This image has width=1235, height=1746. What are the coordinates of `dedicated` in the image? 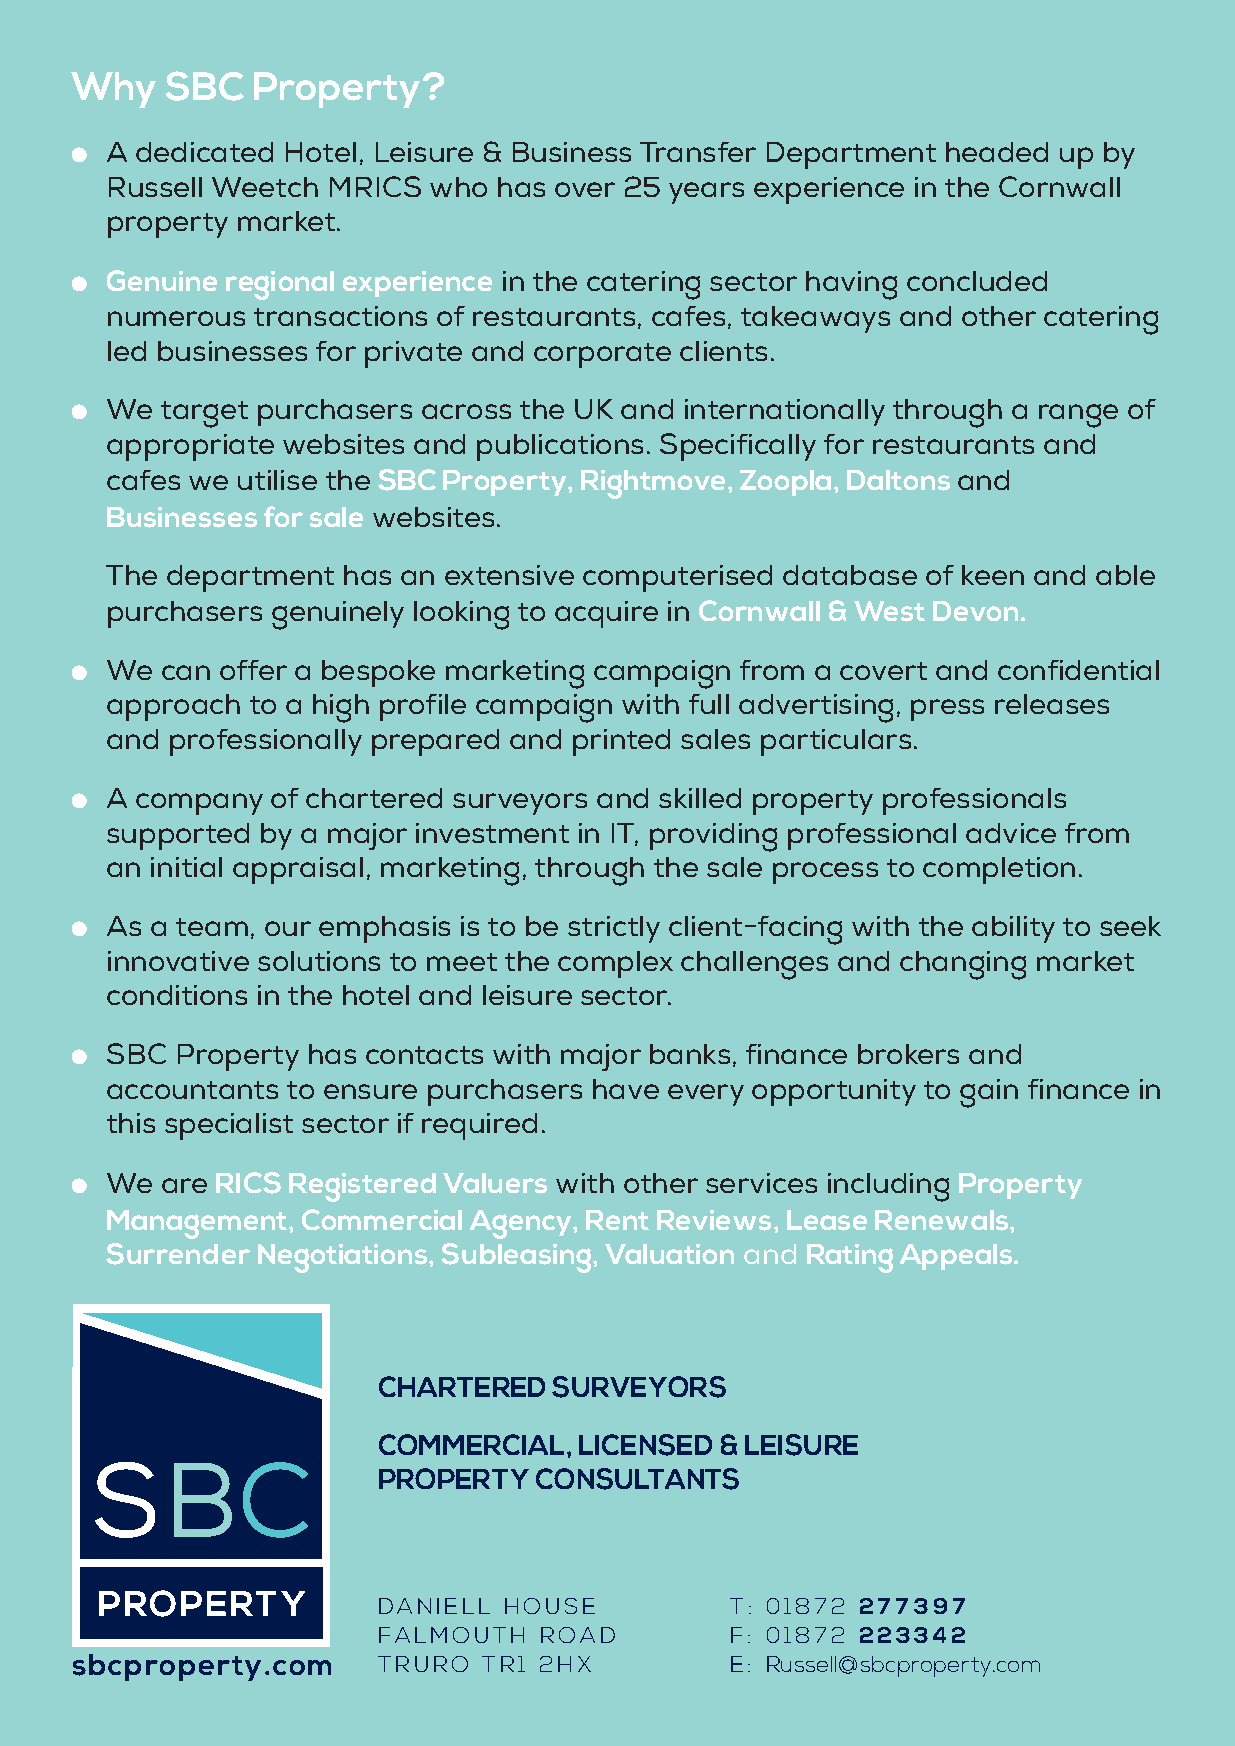 It's located at (204, 152).
